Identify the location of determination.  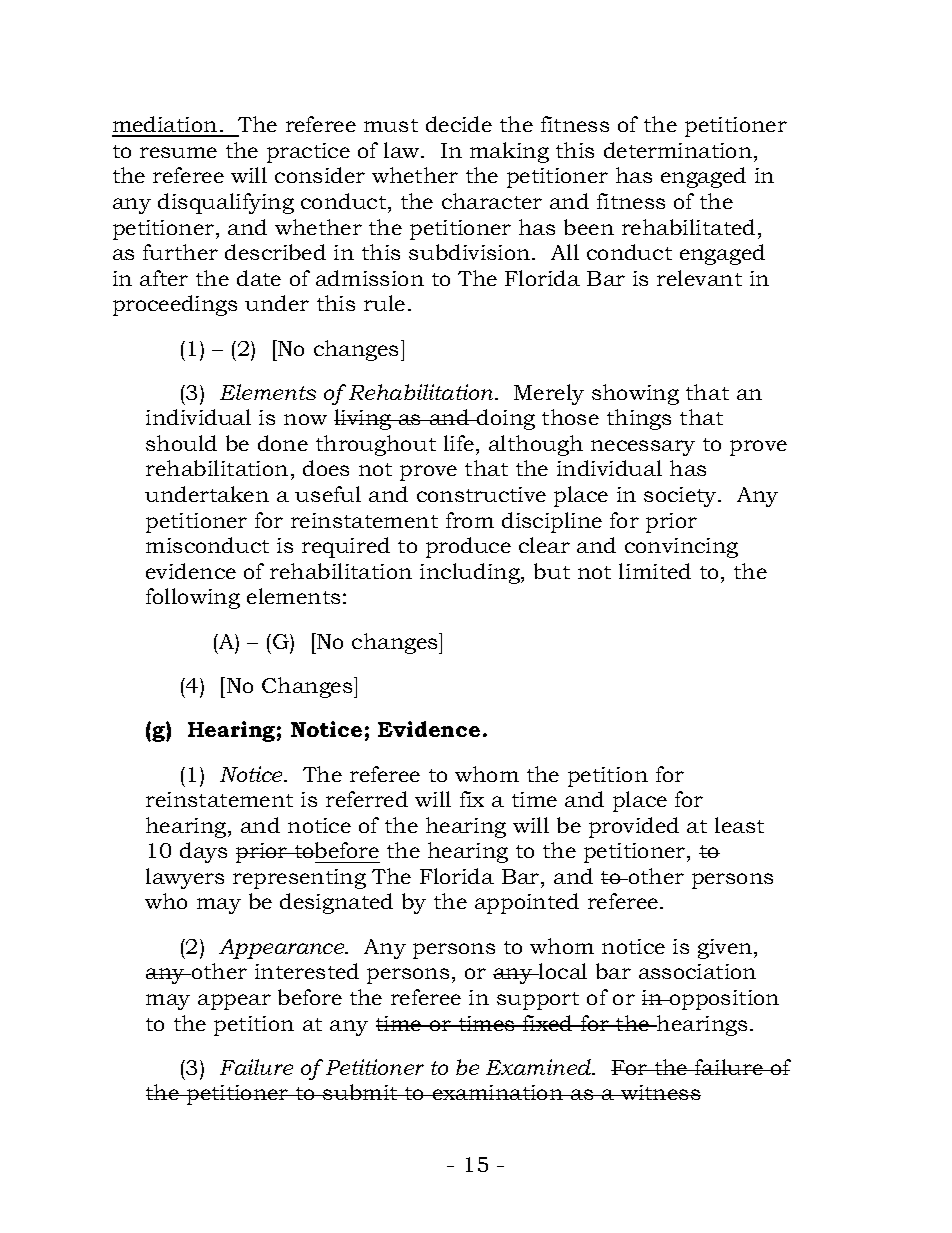
(679, 150).
